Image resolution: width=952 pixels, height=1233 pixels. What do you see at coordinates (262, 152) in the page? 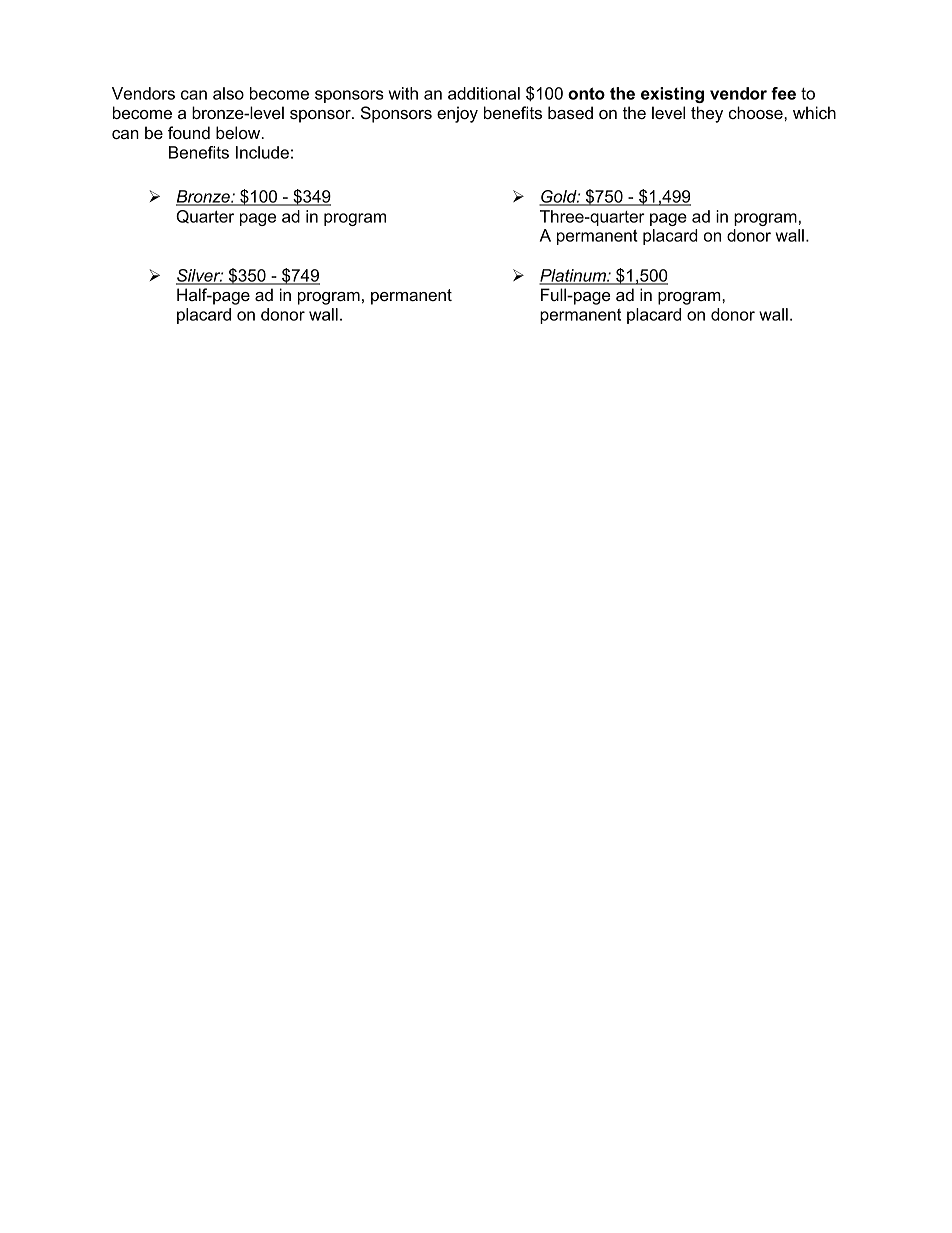
I see `Include` at bounding box center [262, 152].
